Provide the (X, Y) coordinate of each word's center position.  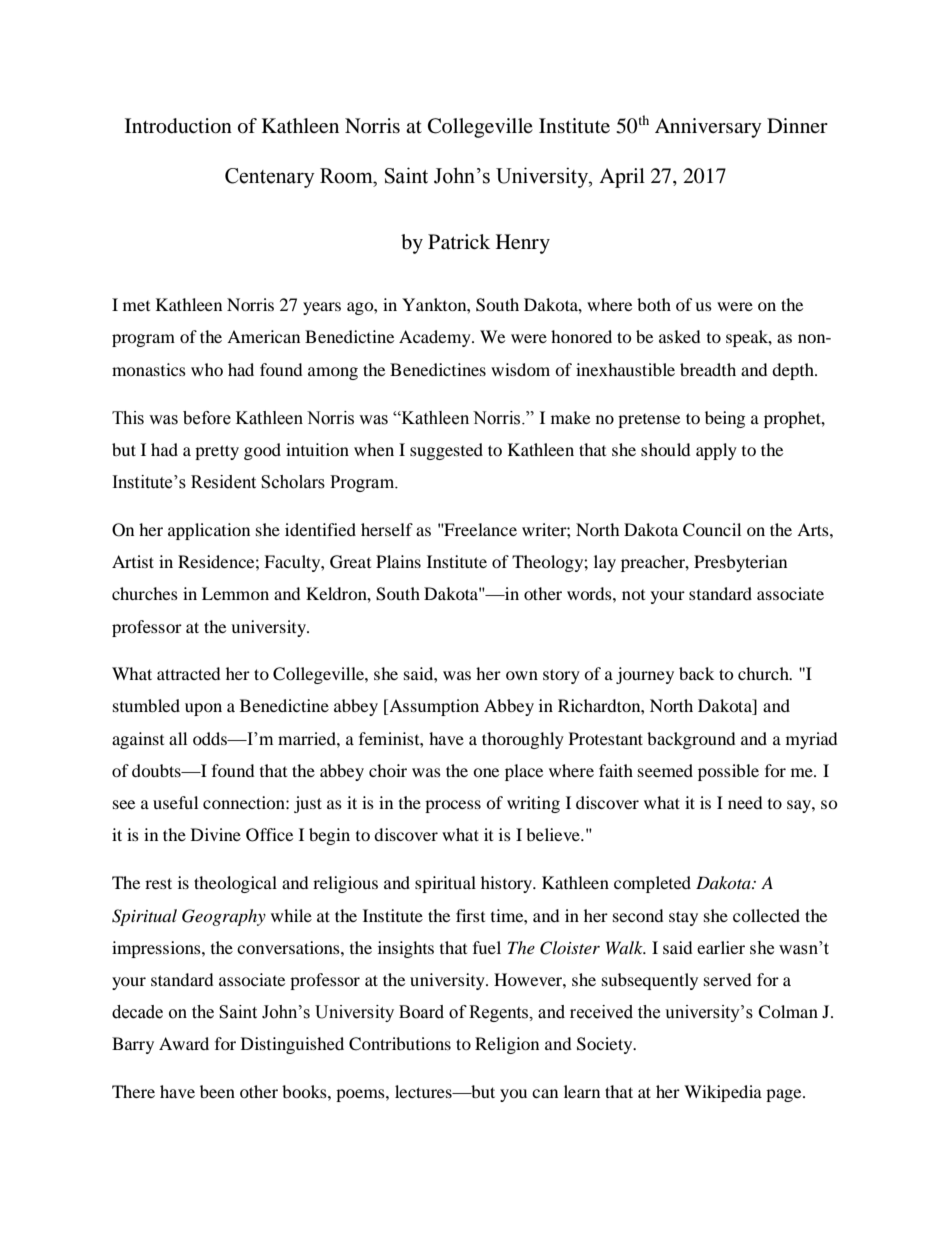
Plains (398, 561)
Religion (507, 1045)
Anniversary (708, 128)
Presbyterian (740, 563)
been (217, 1091)
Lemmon (235, 593)
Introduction (178, 126)
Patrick (459, 242)
